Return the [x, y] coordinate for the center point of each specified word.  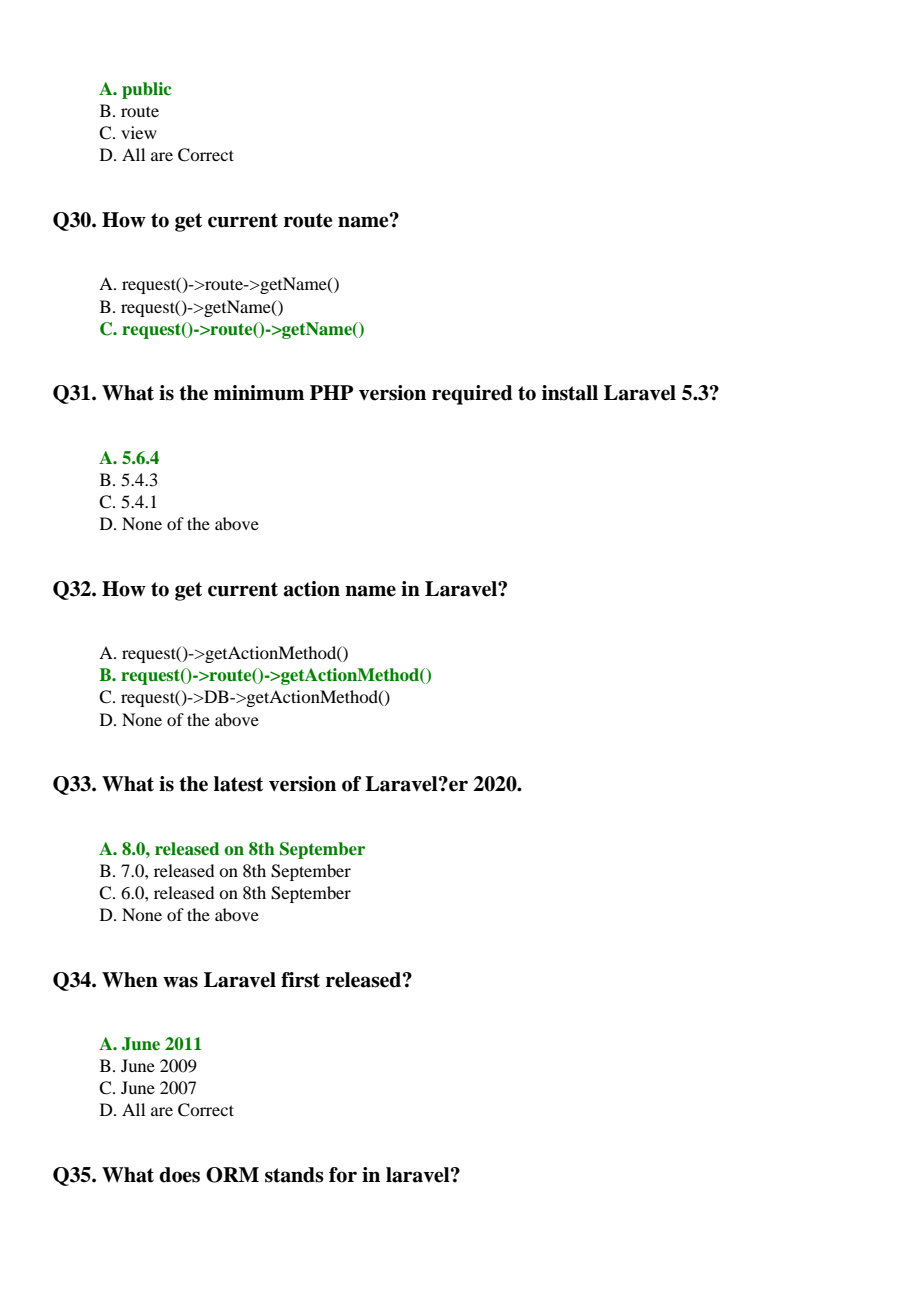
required [472, 395]
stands [294, 1175]
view [139, 132]
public [146, 90]
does [179, 1175]
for [343, 1175]
